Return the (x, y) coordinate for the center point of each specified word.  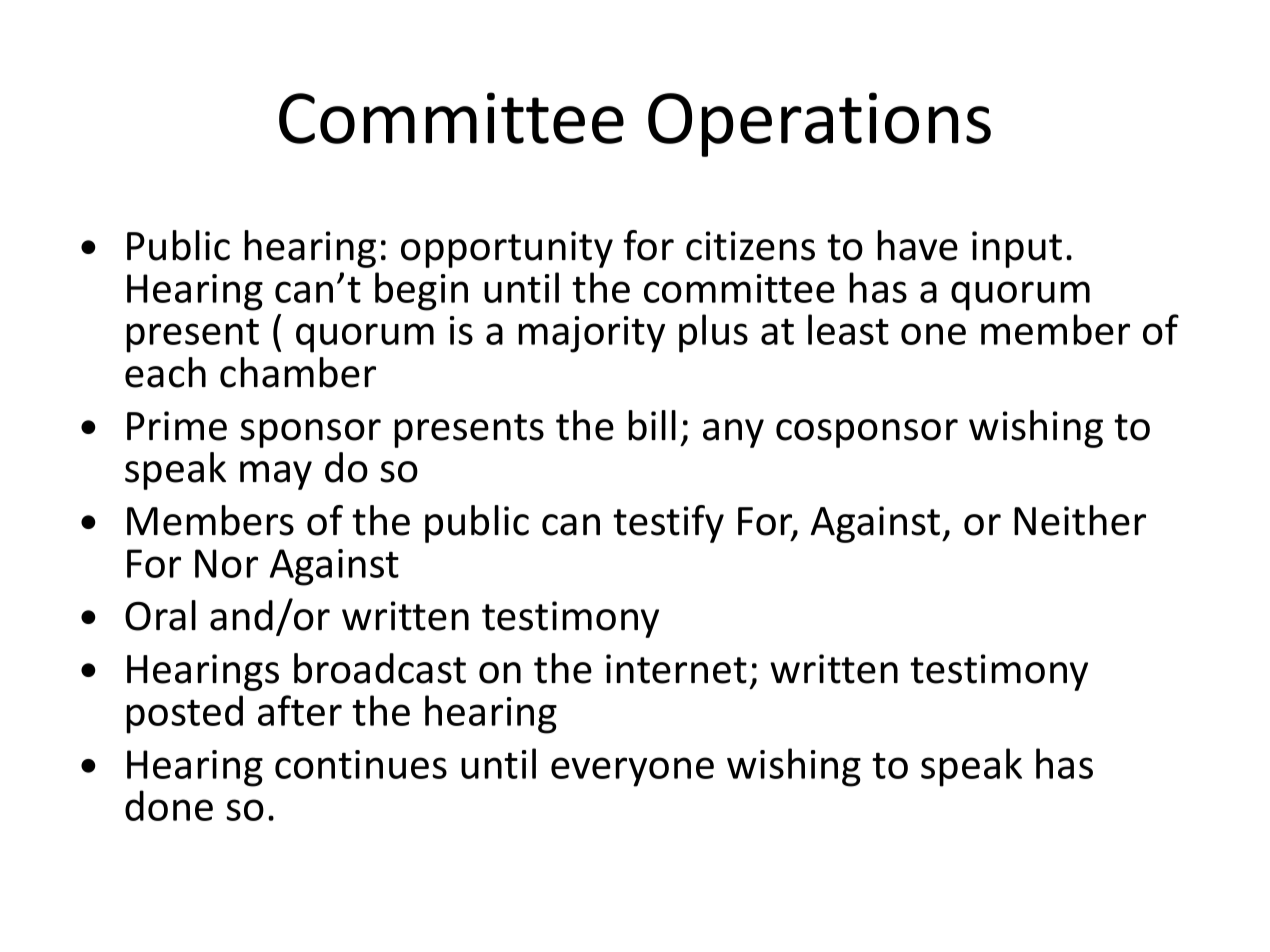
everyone (632, 772)
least (848, 329)
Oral (160, 615)
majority (591, 334)
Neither (1080, 520)
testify (668, 524)
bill (652, 425)
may (276, 475)
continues (361, 764)
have (917, 245)
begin (421, 291)
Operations (819, 124)
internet (676, 669)
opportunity (507, 249)
